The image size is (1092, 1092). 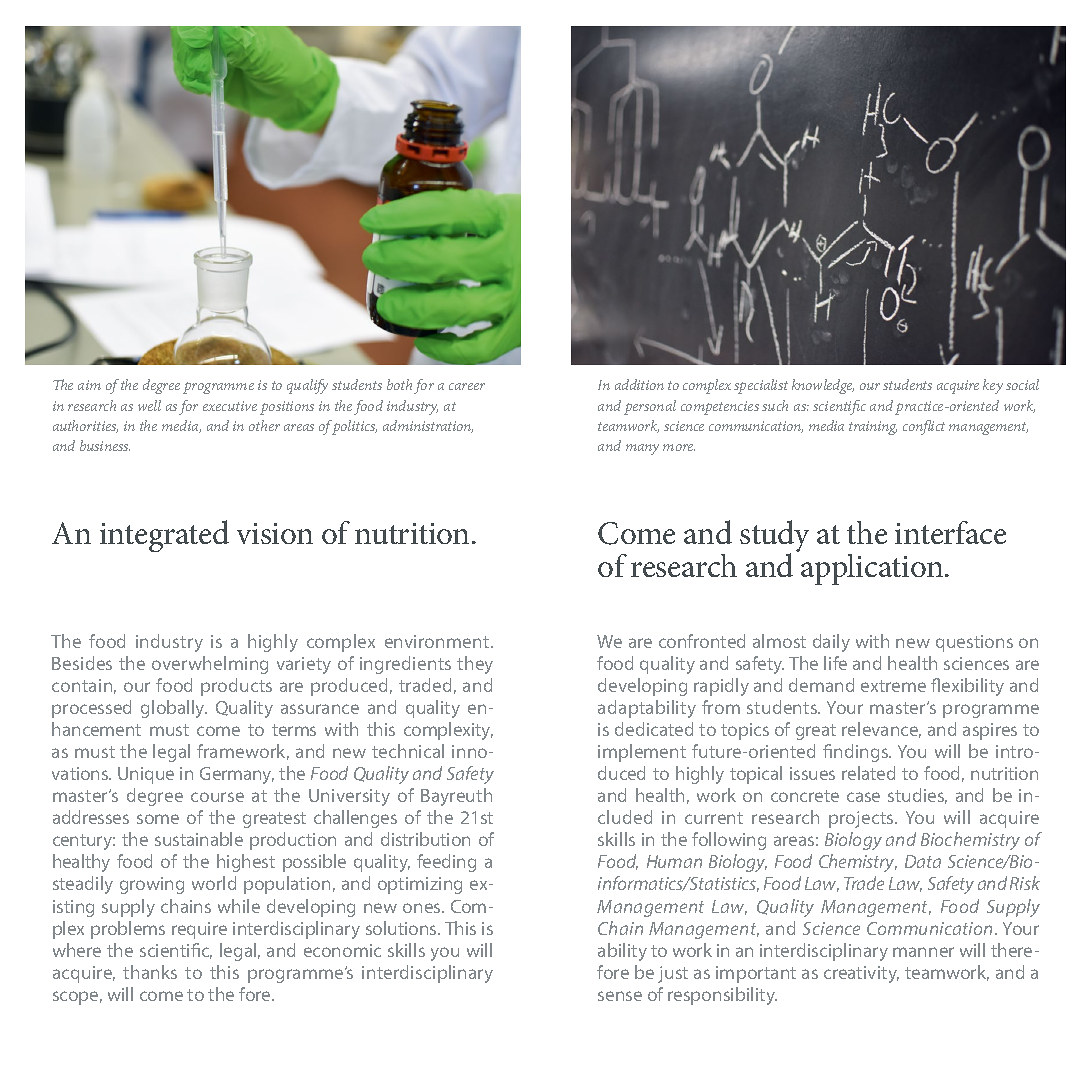 What do you see at coordinates (862, 819) in the screenshot?
I see `projects` at bounding box center [862, 819].
